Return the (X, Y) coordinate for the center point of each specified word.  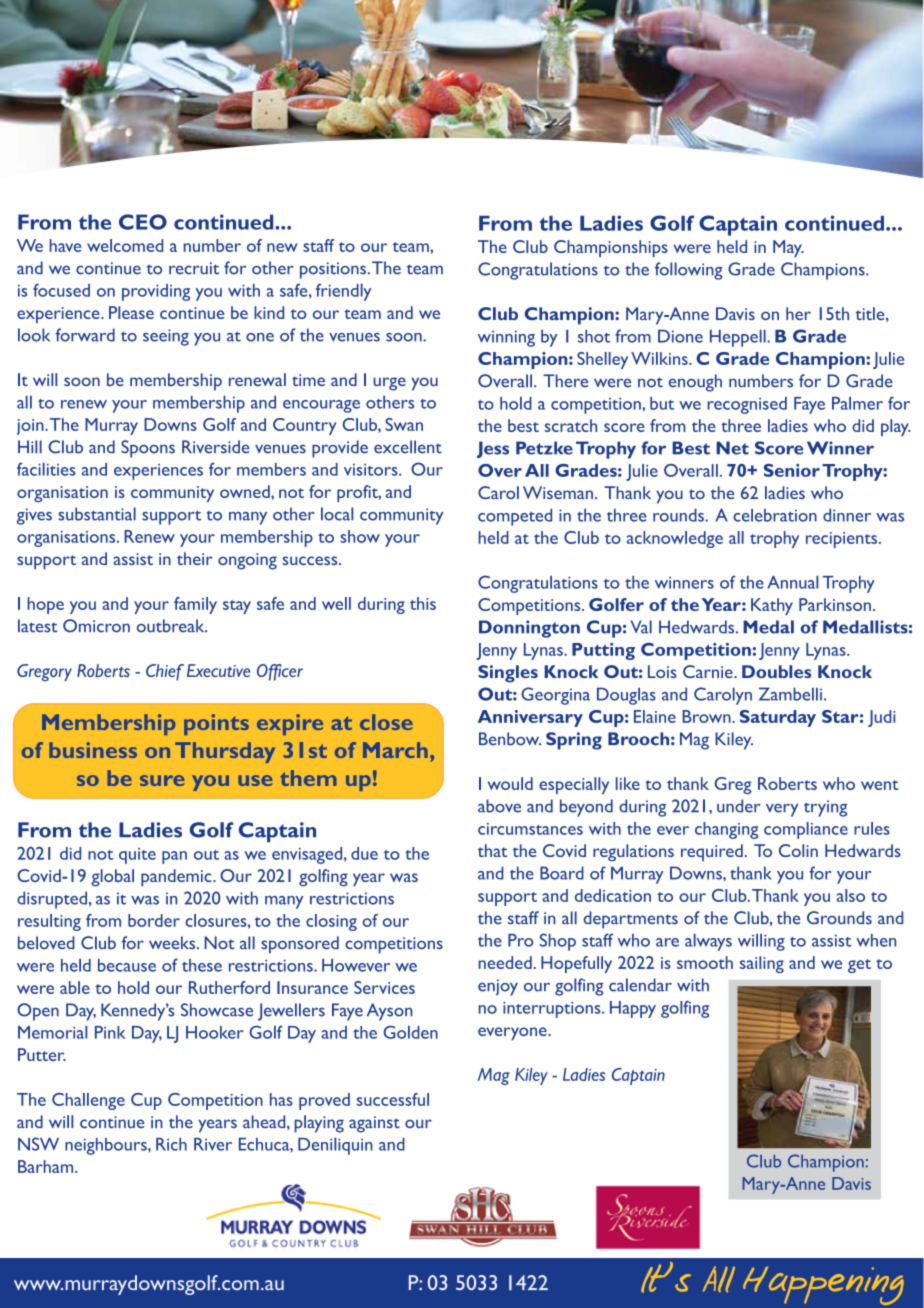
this (423, 603)
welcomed (125, 245)
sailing (762, 964)
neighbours (107, 1146)
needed (505, 962)
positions (333, 270)
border (154, 920)
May (788, 248)
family (195, 605)
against (374, 1124)
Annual (792, 582)
